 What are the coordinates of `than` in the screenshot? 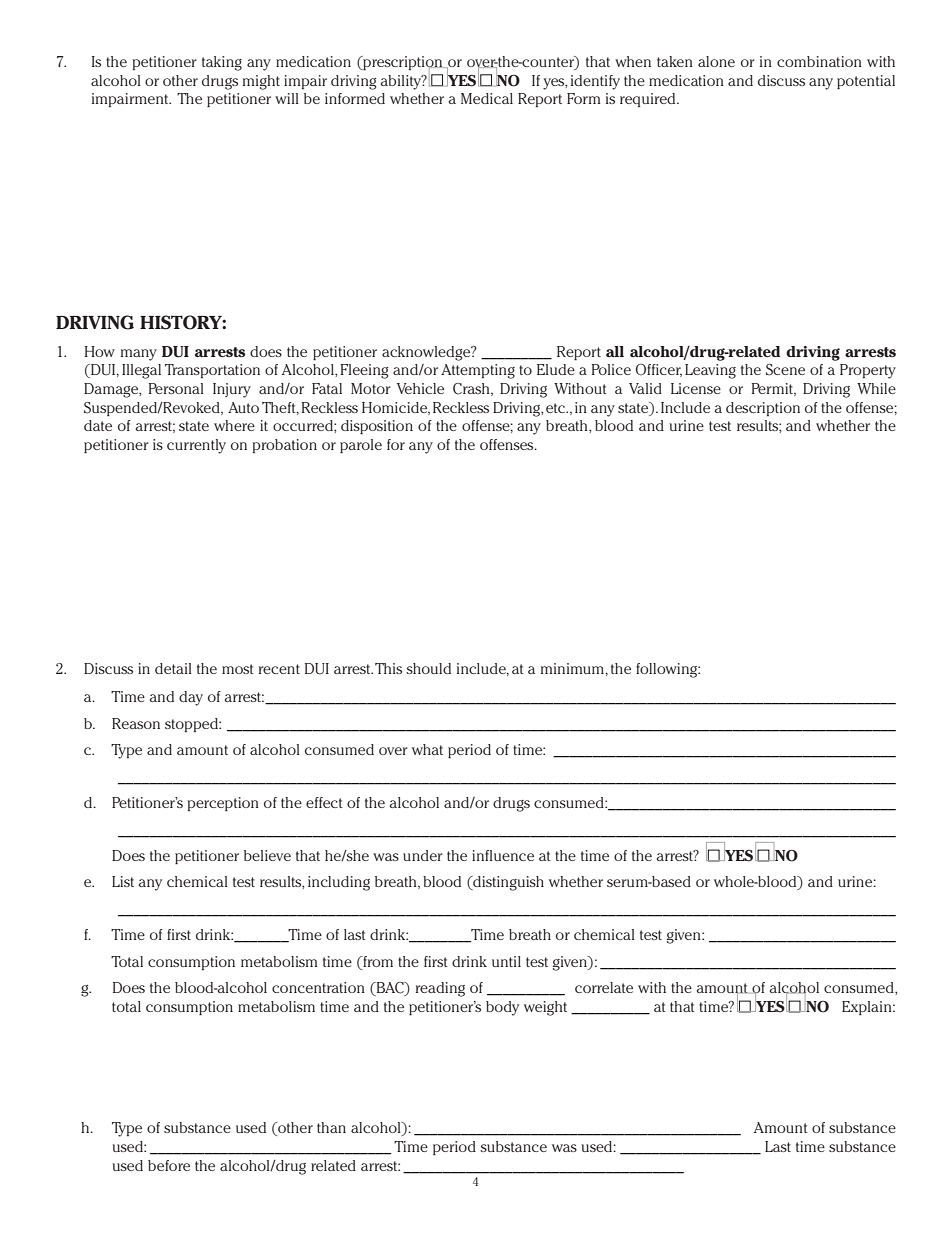 It's located at (331, 1127).
